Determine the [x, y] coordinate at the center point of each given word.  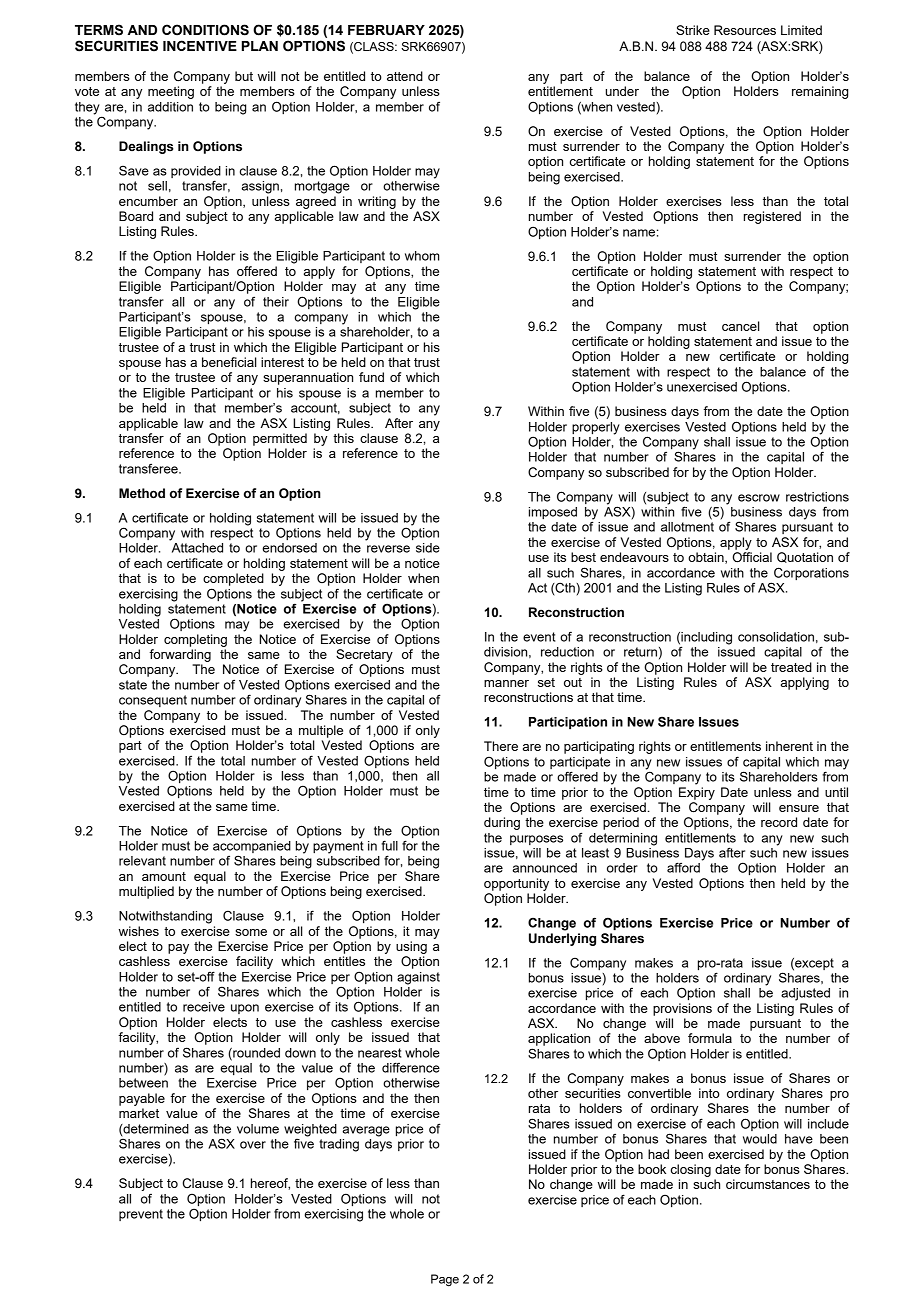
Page [445, 1280]
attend [405, 76]
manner [506, 683]
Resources [745, 30]
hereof [270, 1184]
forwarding [180, 655]
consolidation [776, 637]
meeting [171, 92]
